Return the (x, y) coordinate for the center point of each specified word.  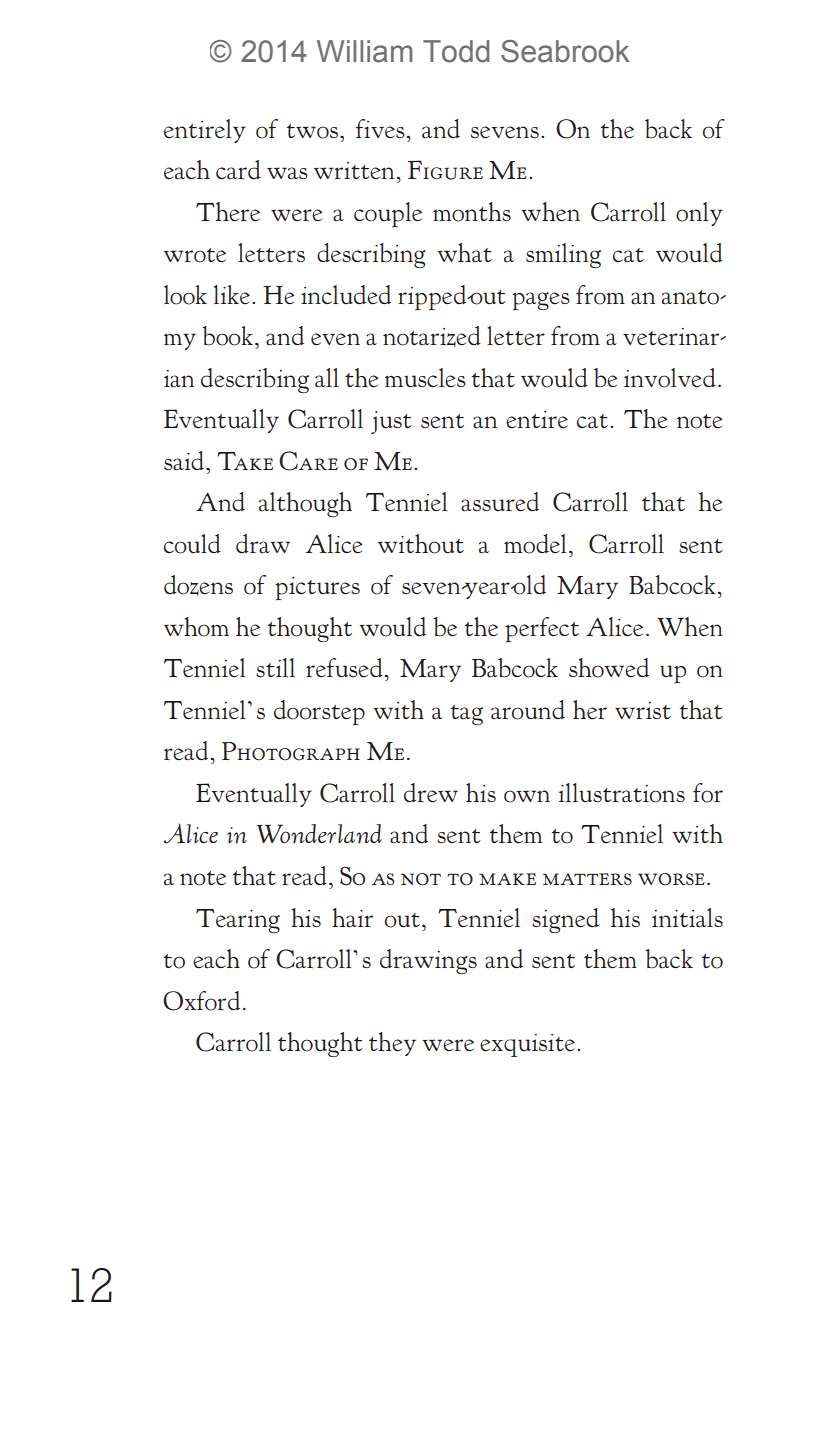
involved (670, 378)
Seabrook (565, 51)
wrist (643, 710)
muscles (425, 378)
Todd (456, 51)
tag (467, 715)
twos (314, 131)
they (392, 1044)
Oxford (201, 1001)
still (275, 667)
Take (245, 461)
